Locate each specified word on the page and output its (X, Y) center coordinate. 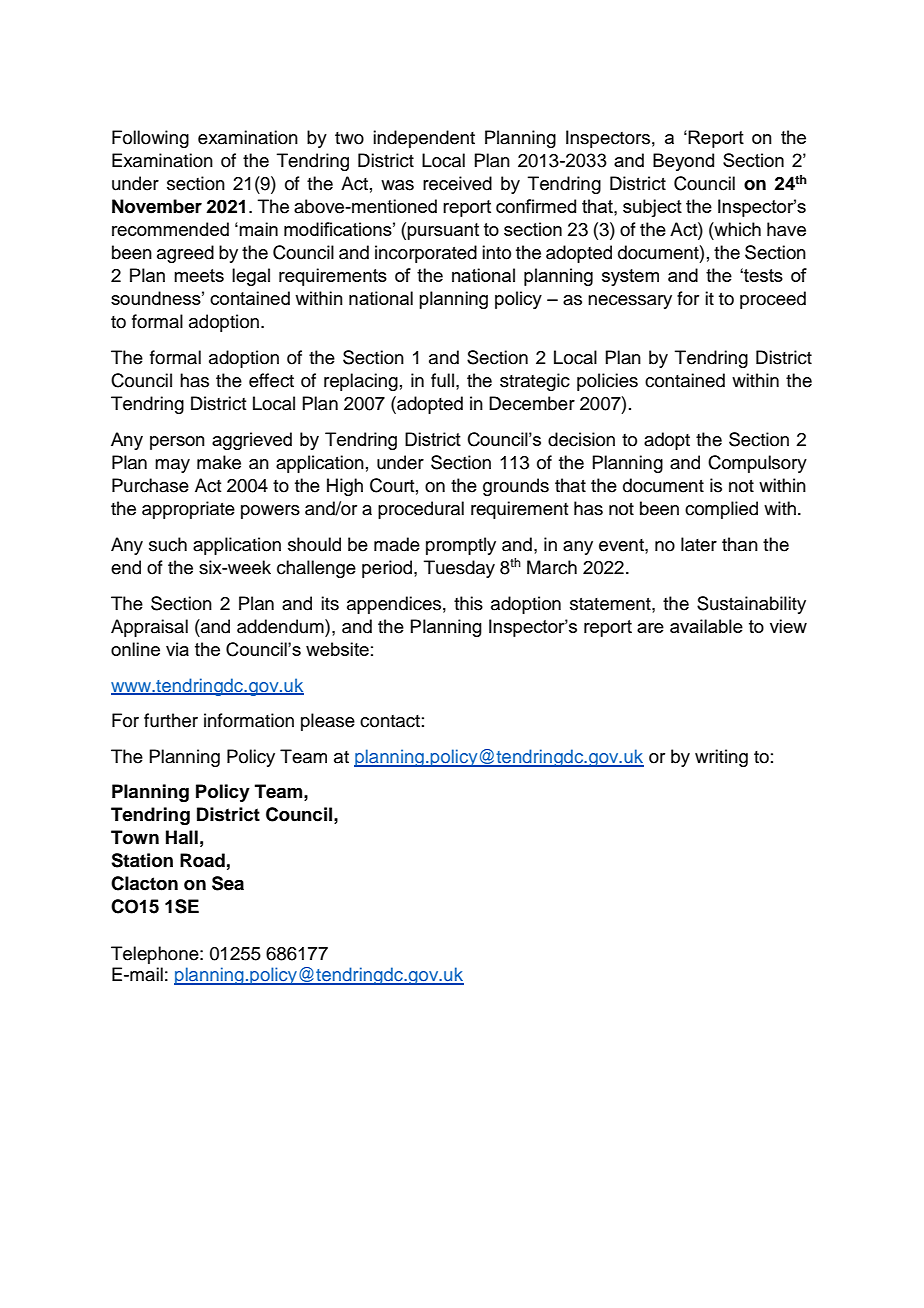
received (457, 183)
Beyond (683, 162)
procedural (421, 510)
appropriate (188, 510)
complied (721, 510)
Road (202, 860)
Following (150, 139)
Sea (228, 883)
